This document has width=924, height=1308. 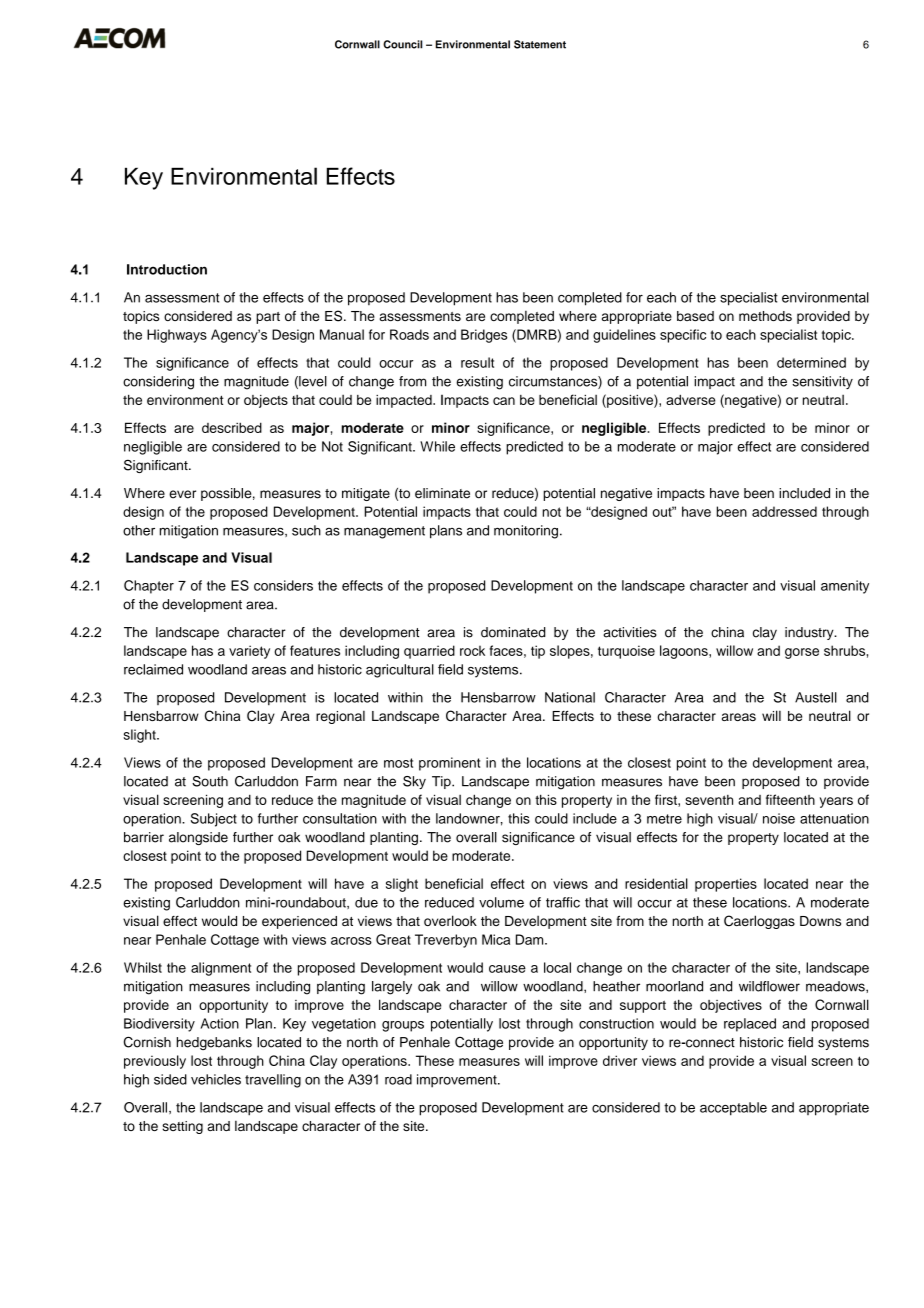 What do you see at coordinates (765, 316) in the document?
I see `methods` at bounding box center [765, 316].
